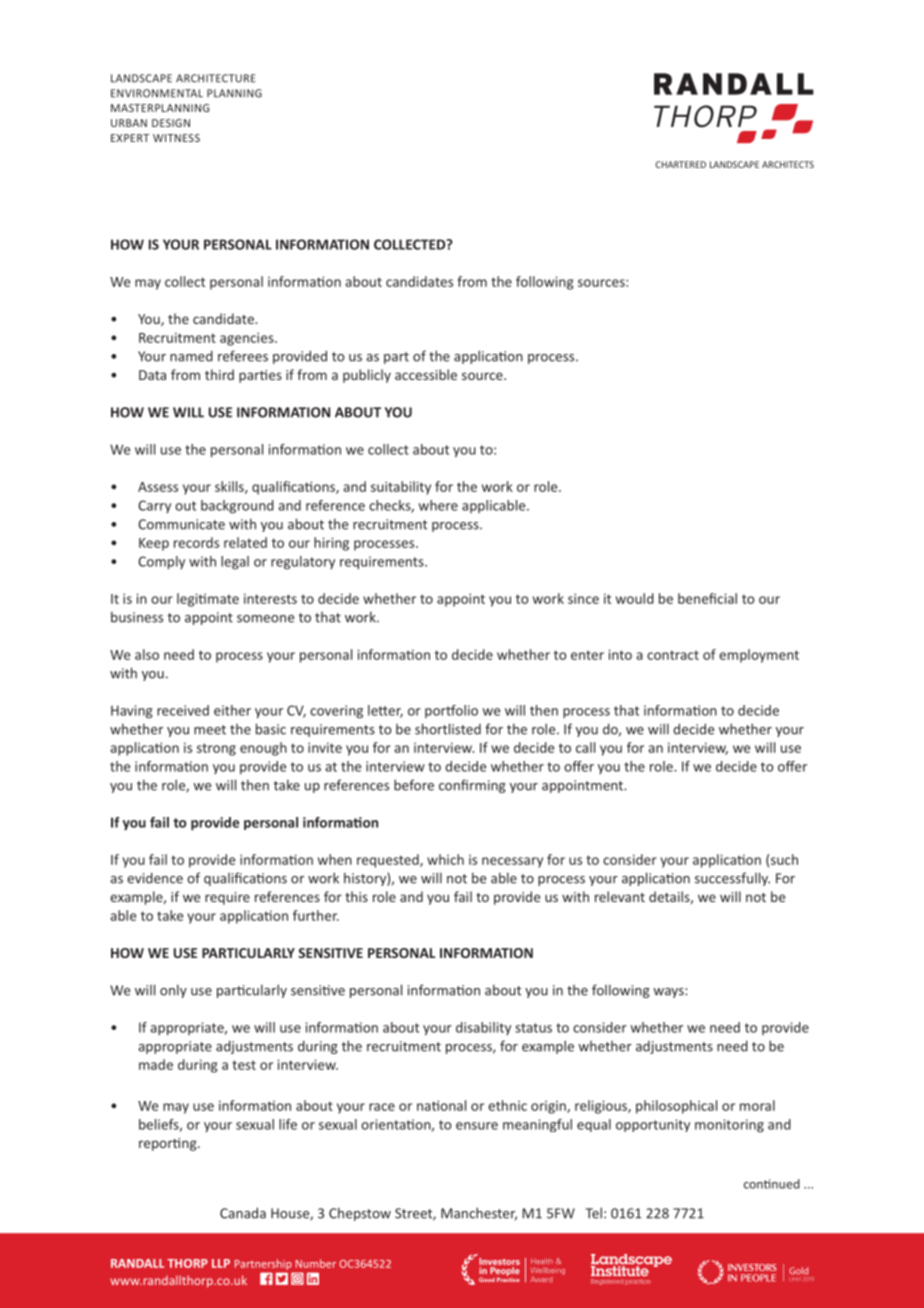 This screenshot has width=924, height=1308. I want to click on either, so click(232, 710).
